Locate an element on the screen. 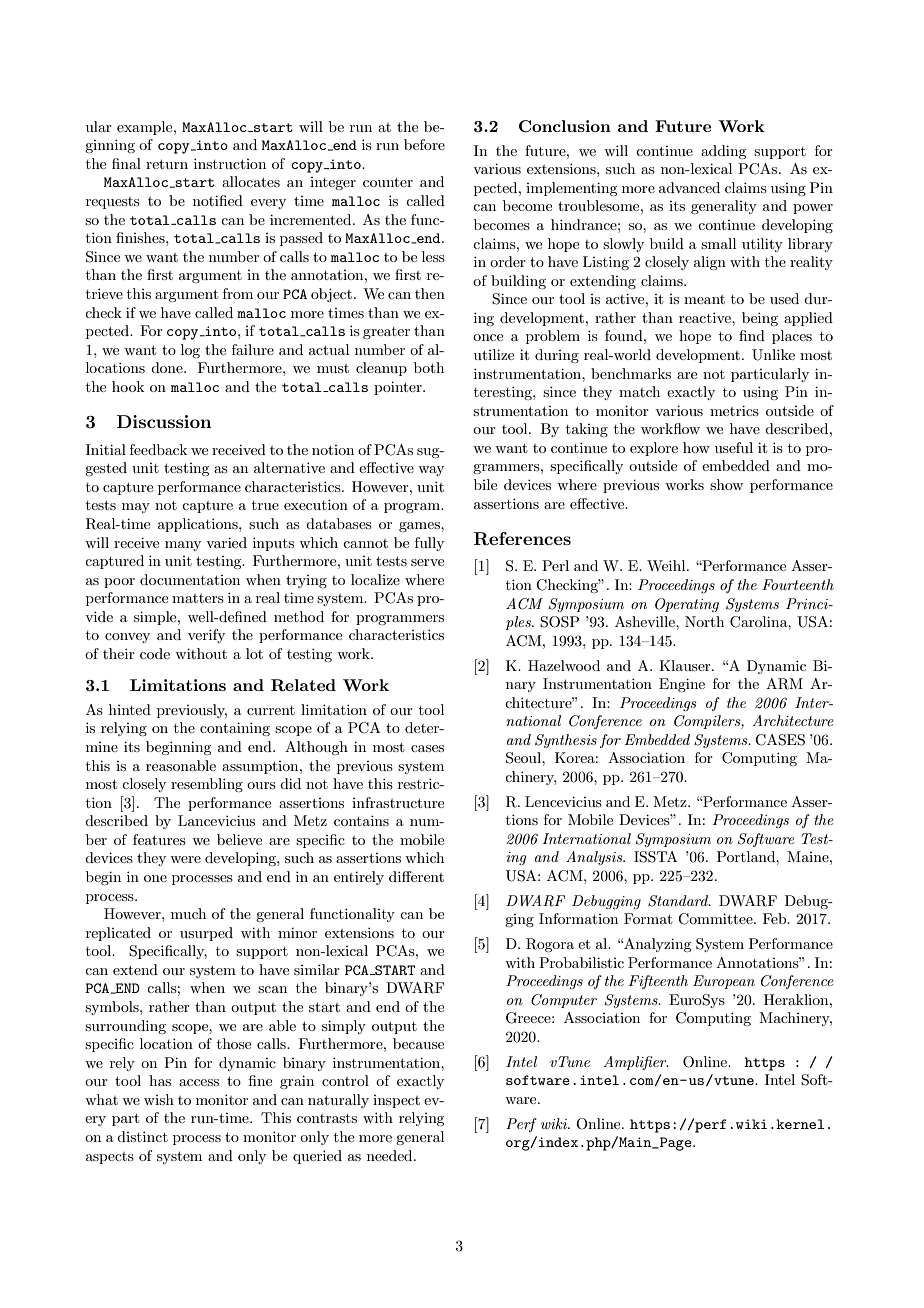 The width and height of the screenshot is (924, 1308). Amplifier is located at coordinates (636, 1063).
